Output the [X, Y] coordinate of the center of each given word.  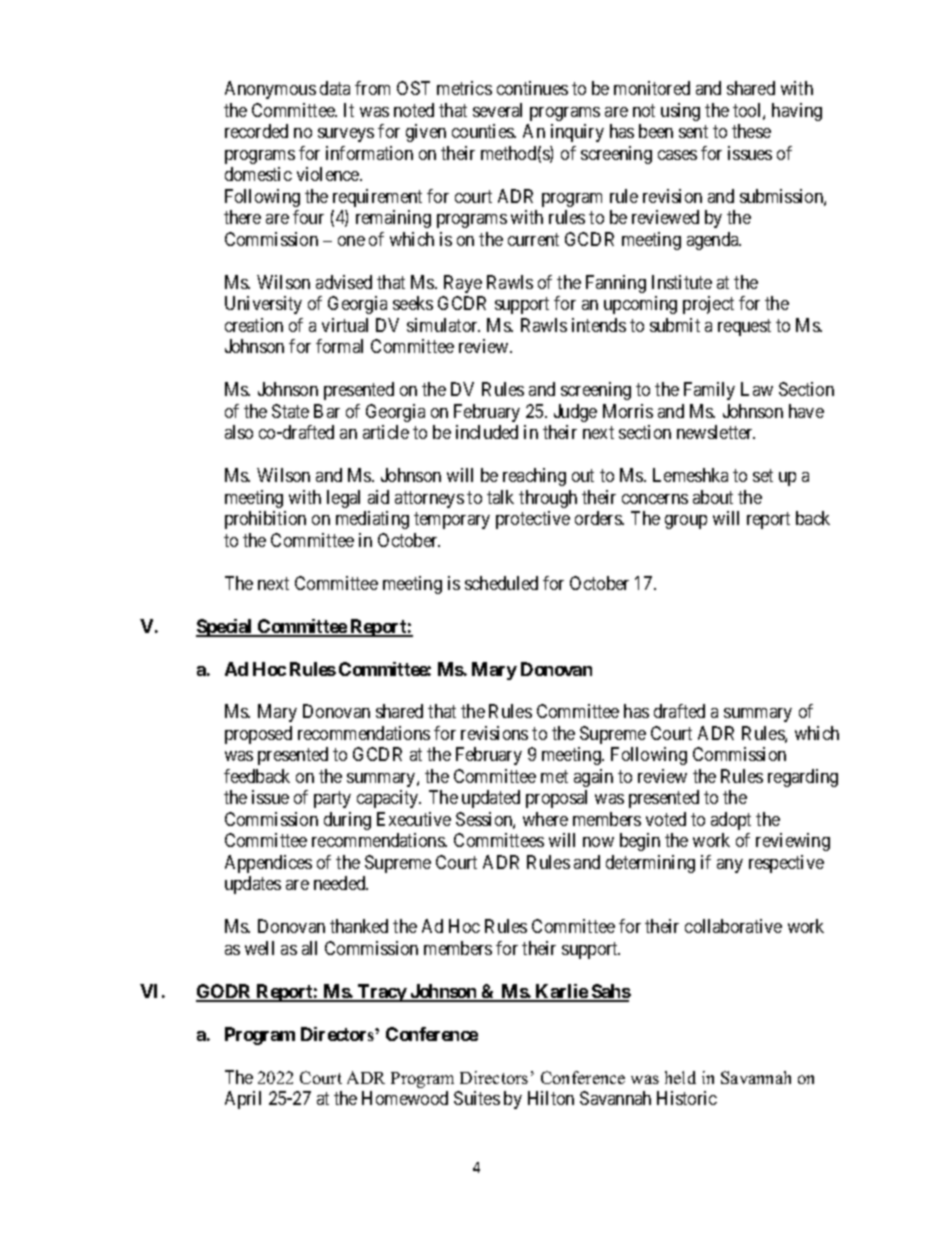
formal [339, 346]
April [243, 1100]
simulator [443, 325]
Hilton [551, 1098]
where [545, 819]
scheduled [501, 583]
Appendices [268, 864]
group [686, 522]
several [497, 110]
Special [225, 628]
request [744, 327]
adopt [731, 821]
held [680, 1077]
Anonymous [270, 90]
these [751, 131]
